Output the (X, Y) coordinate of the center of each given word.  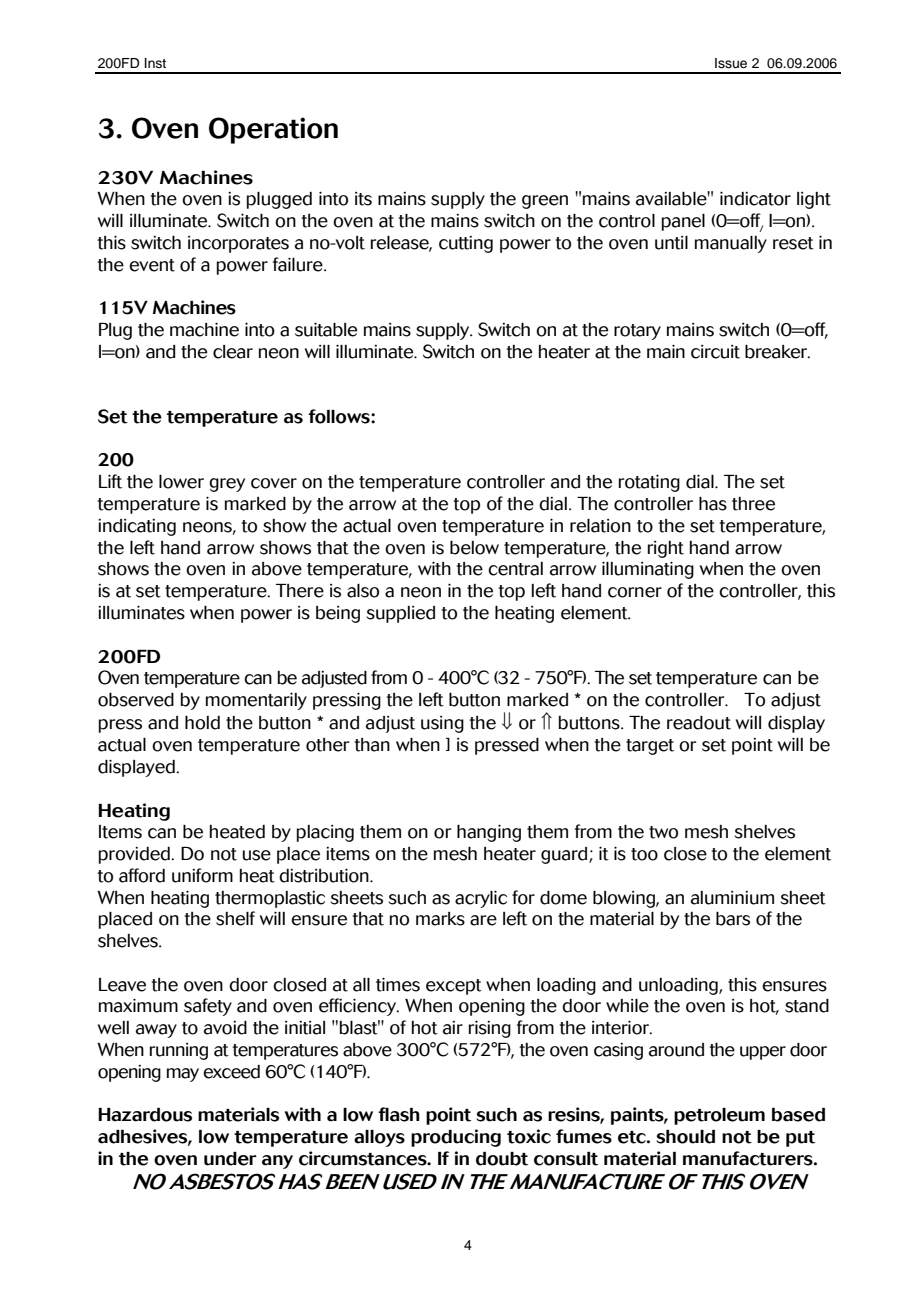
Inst (155, 63)
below (474, 548)
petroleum (719, 1116)
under (230, 1158)
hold (202, 723)
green (545, 202)
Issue (731, 63)
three (753, 504)
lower (181, 482)
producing (456, 1138)
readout (699, 723)
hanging (489, 833)
